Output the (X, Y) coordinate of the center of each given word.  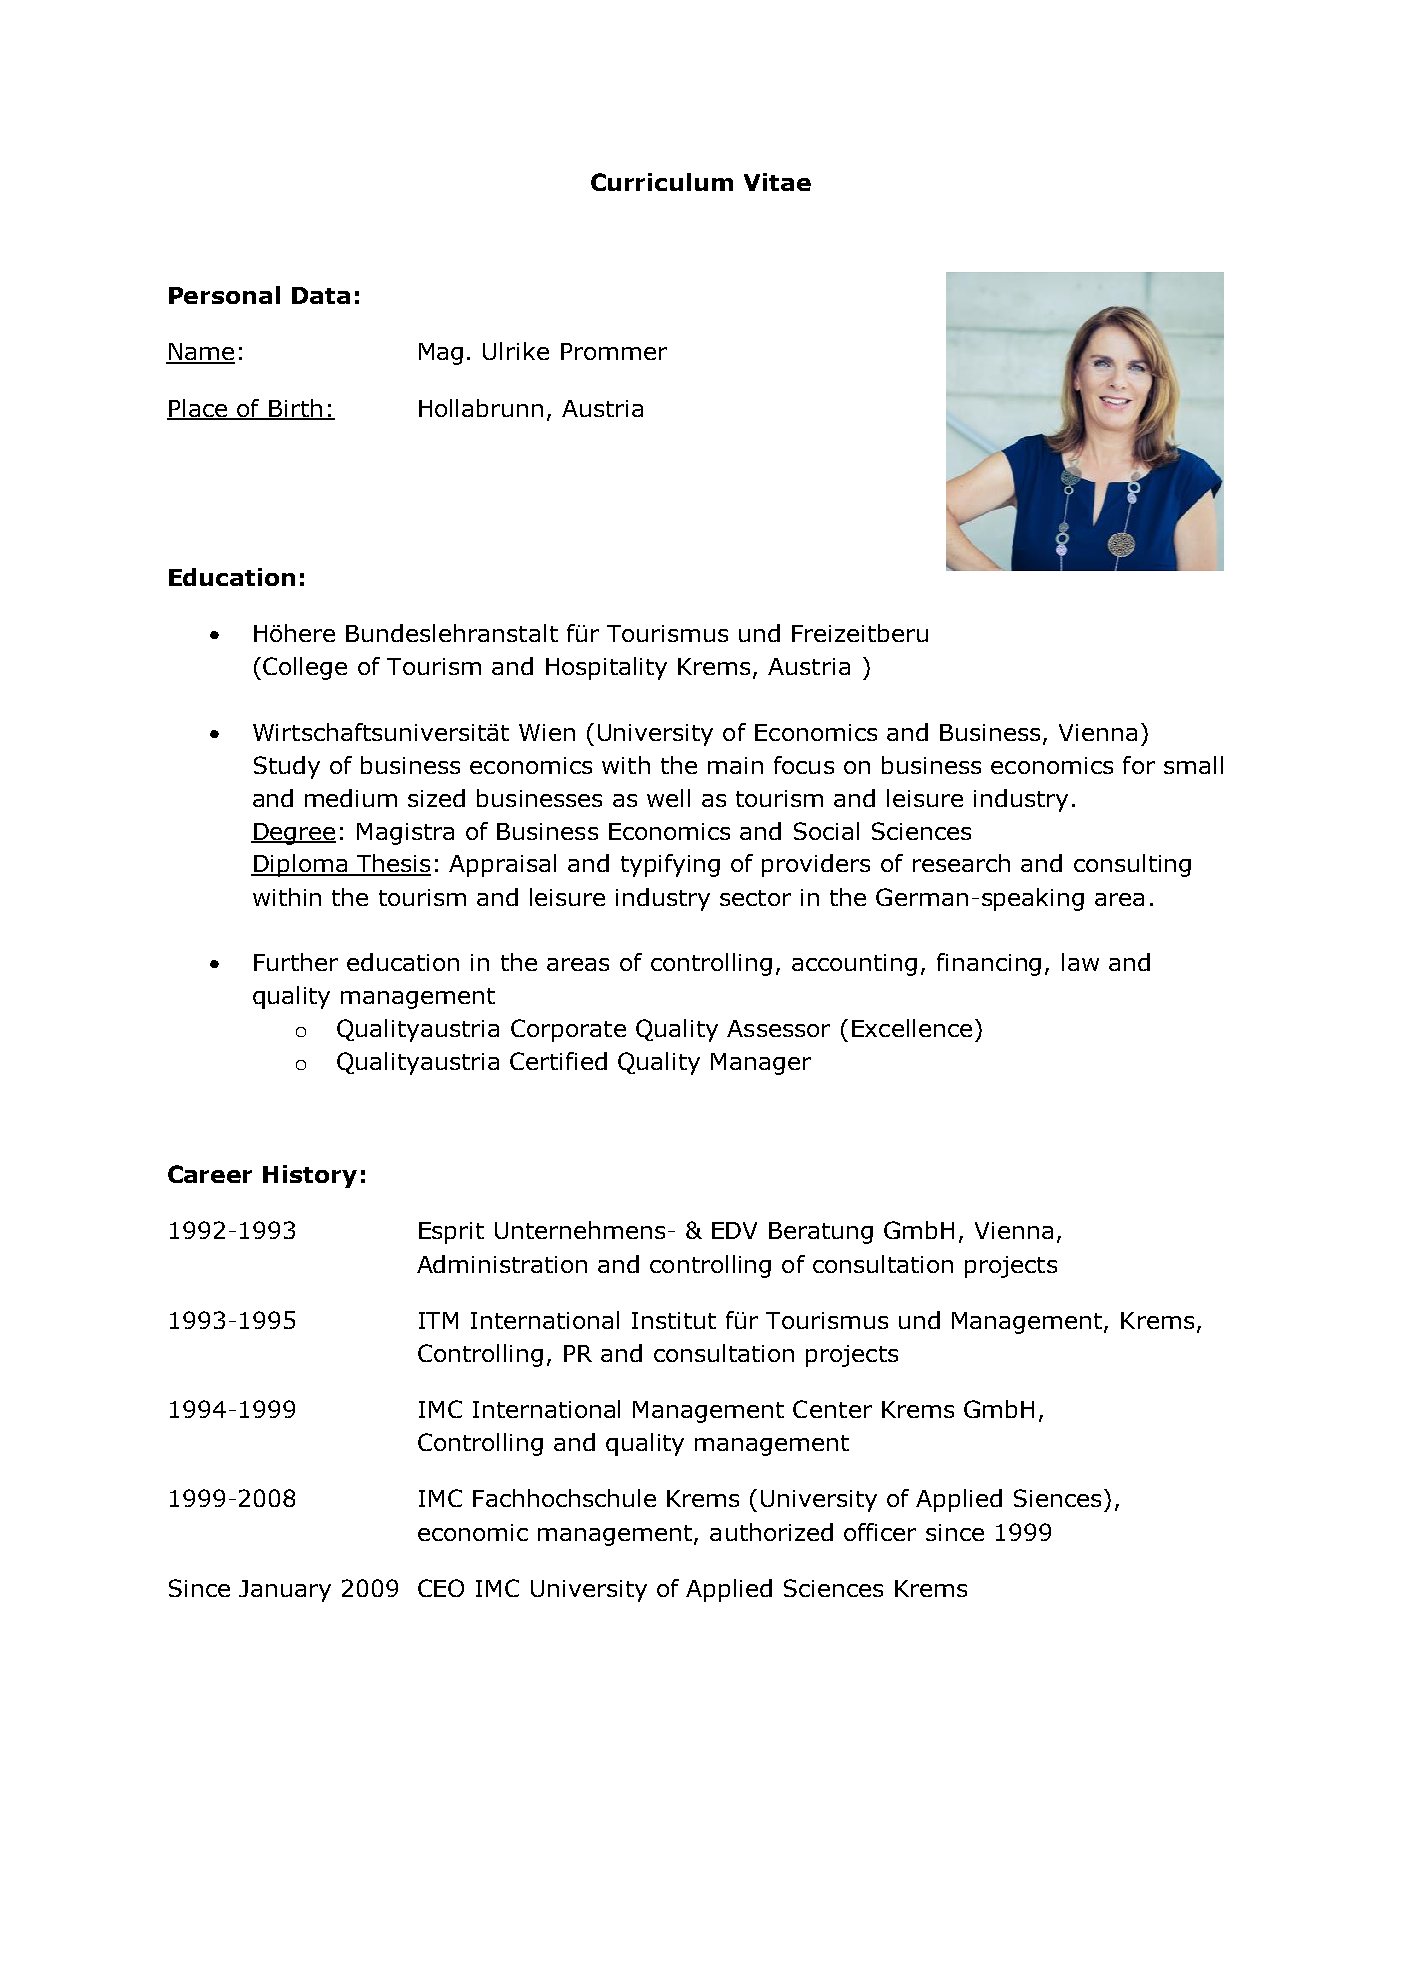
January (285, 1591)
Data (321, 295)
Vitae (777, 182)
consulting (1132, 865)
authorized (771, 1532)
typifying (670, 865)
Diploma (300, 865)
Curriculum (662, 182)
